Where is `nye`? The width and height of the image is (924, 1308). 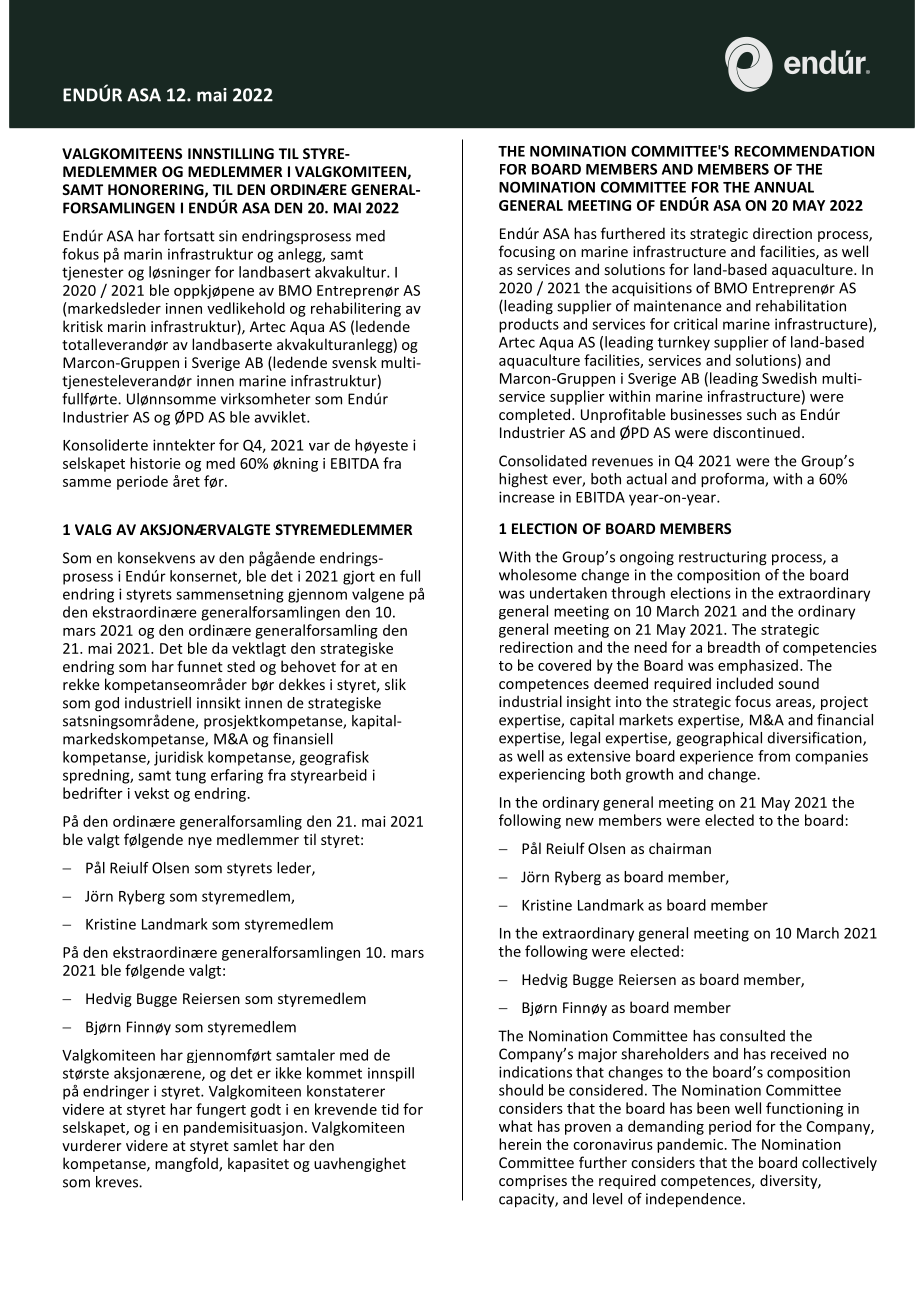
nye is located at coordinates (200, 842).
